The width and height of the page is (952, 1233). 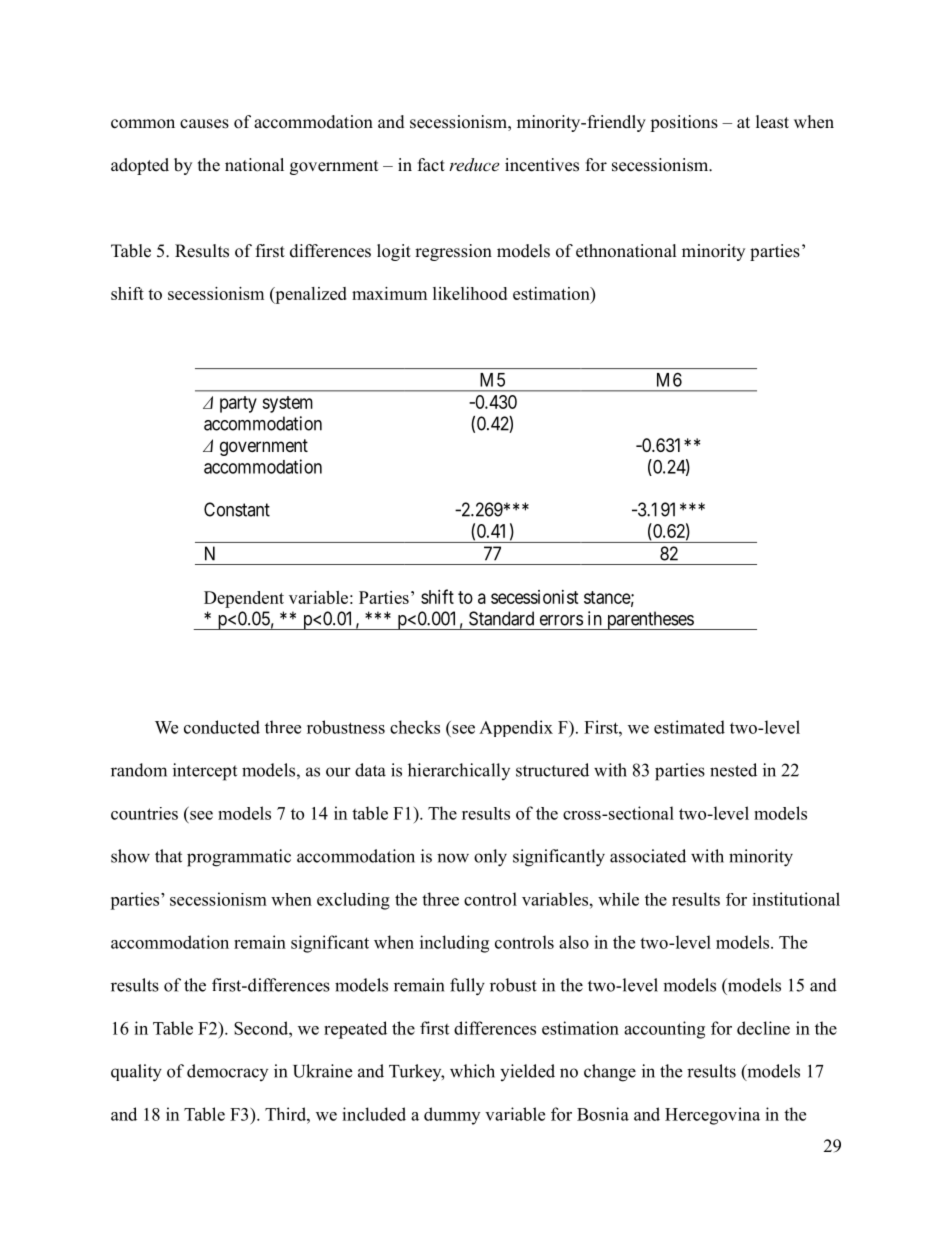 I want to click on democracy, so click(x=227, y=1072).
